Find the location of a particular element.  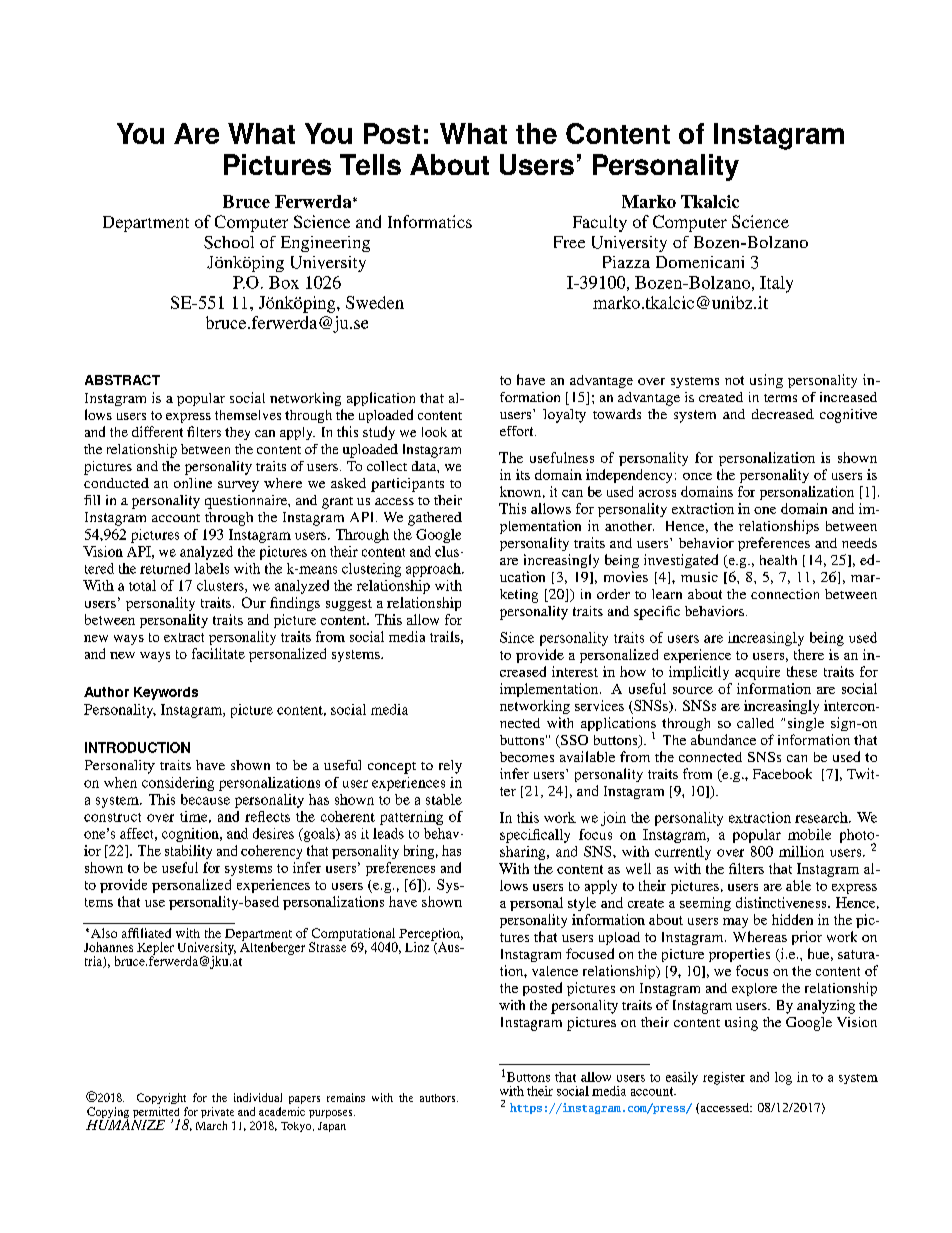

rely is located at coordinates (450, 767).
